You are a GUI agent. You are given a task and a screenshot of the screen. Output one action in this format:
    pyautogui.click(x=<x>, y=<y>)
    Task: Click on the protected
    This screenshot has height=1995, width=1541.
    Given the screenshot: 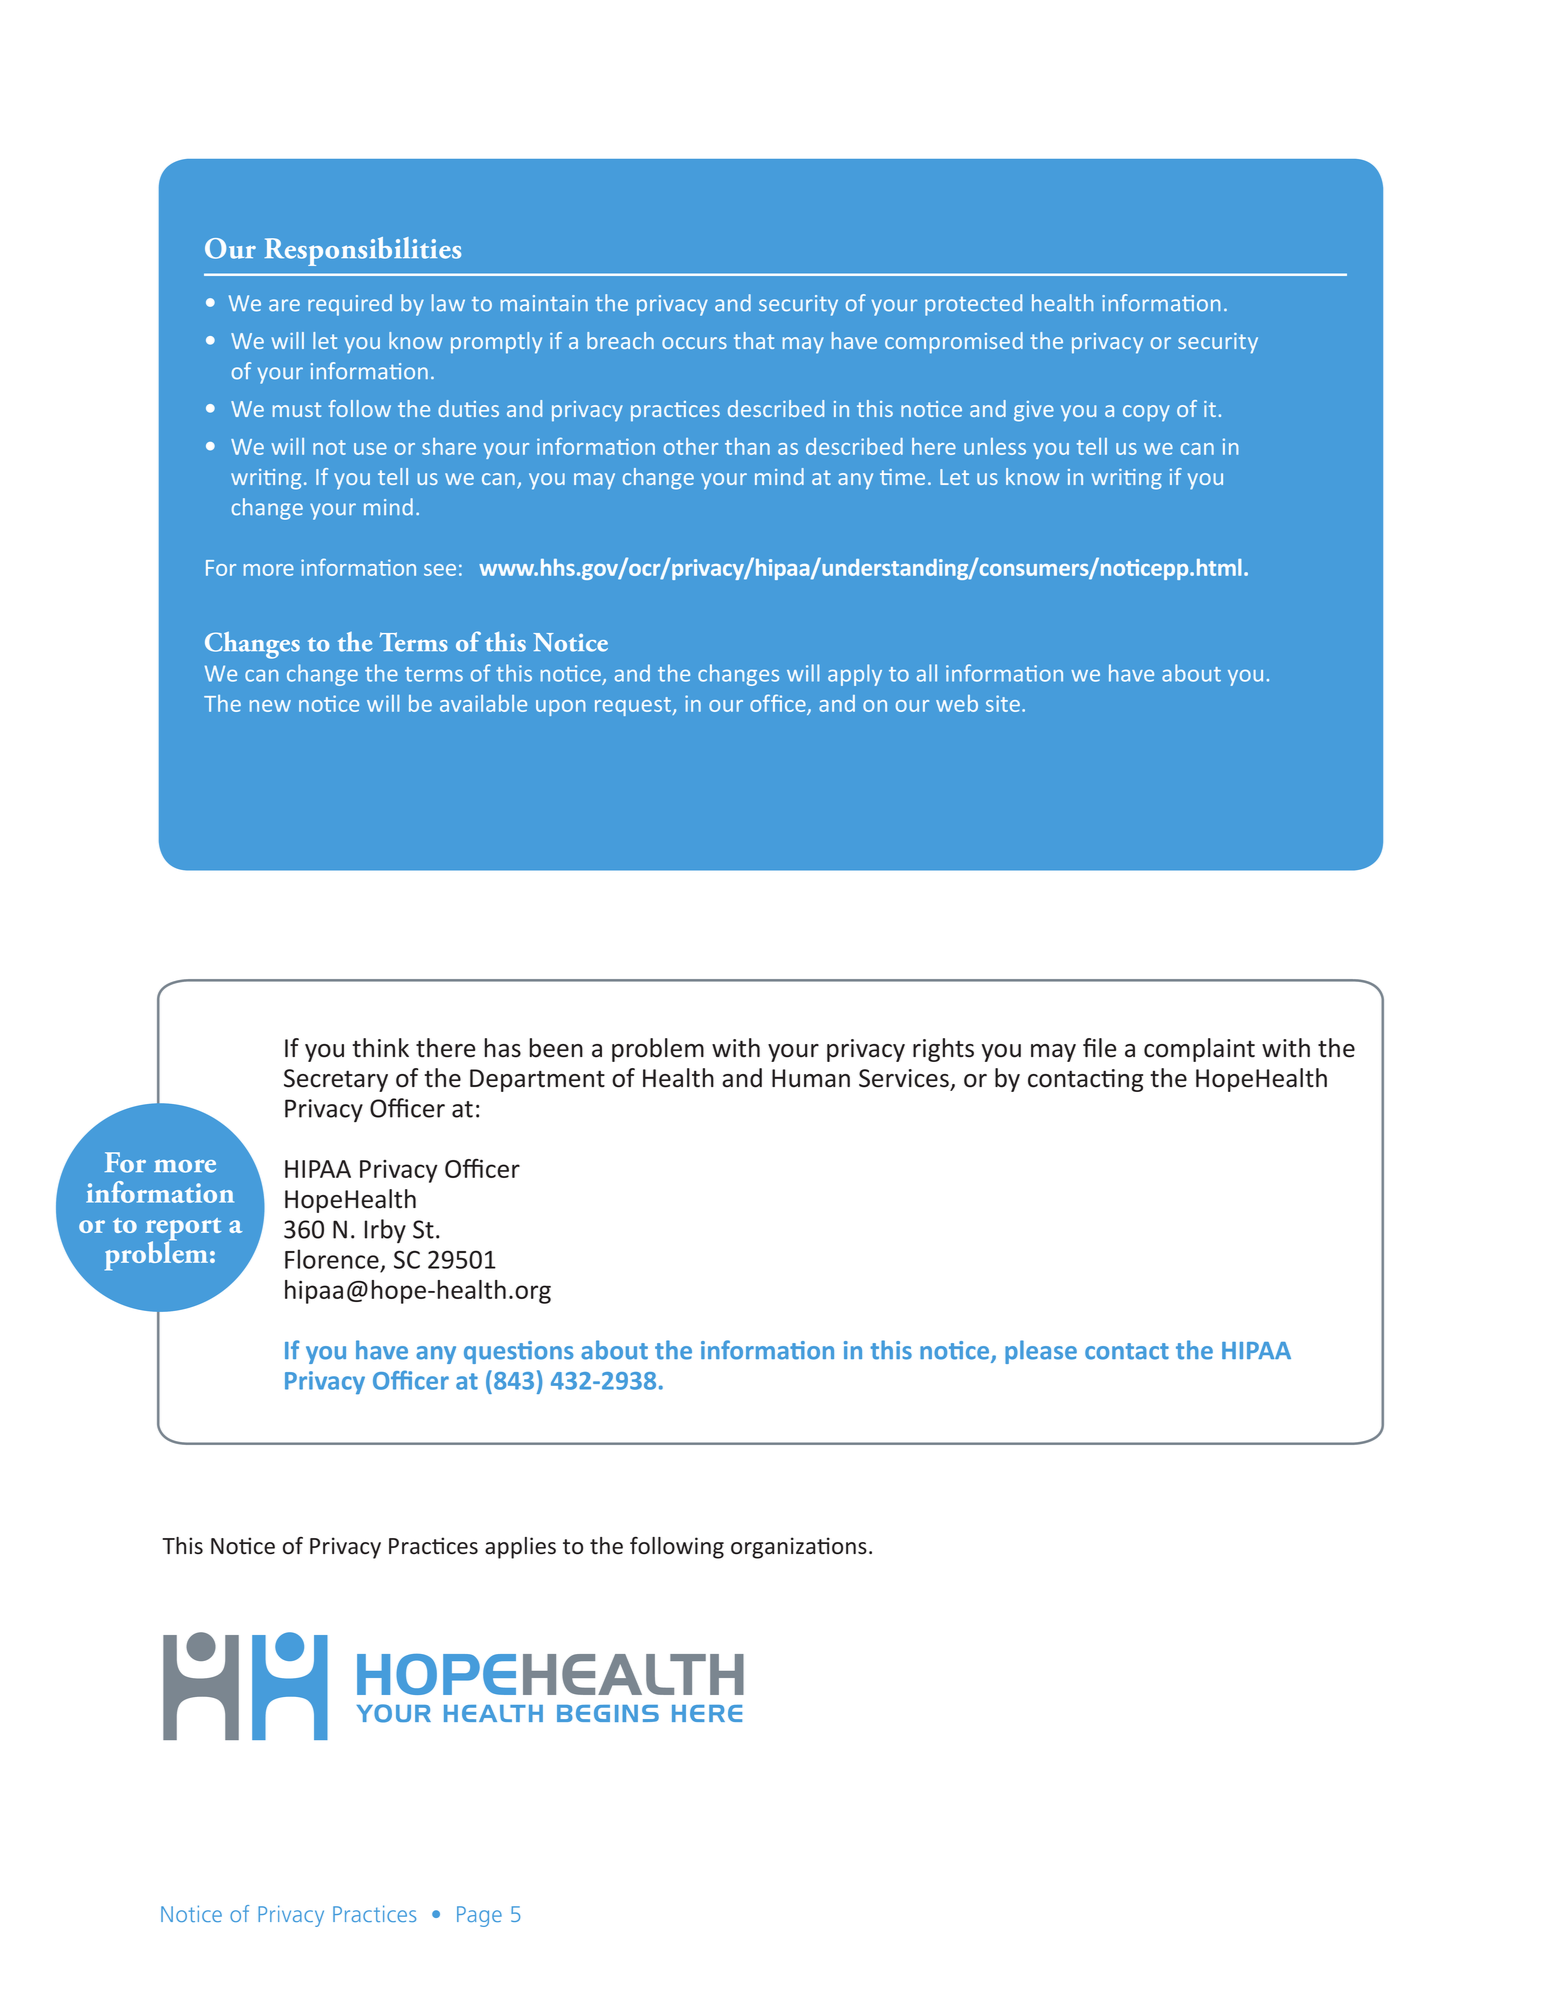 What is the action you would take?
    pyautogui.click(x=973, y=305)
